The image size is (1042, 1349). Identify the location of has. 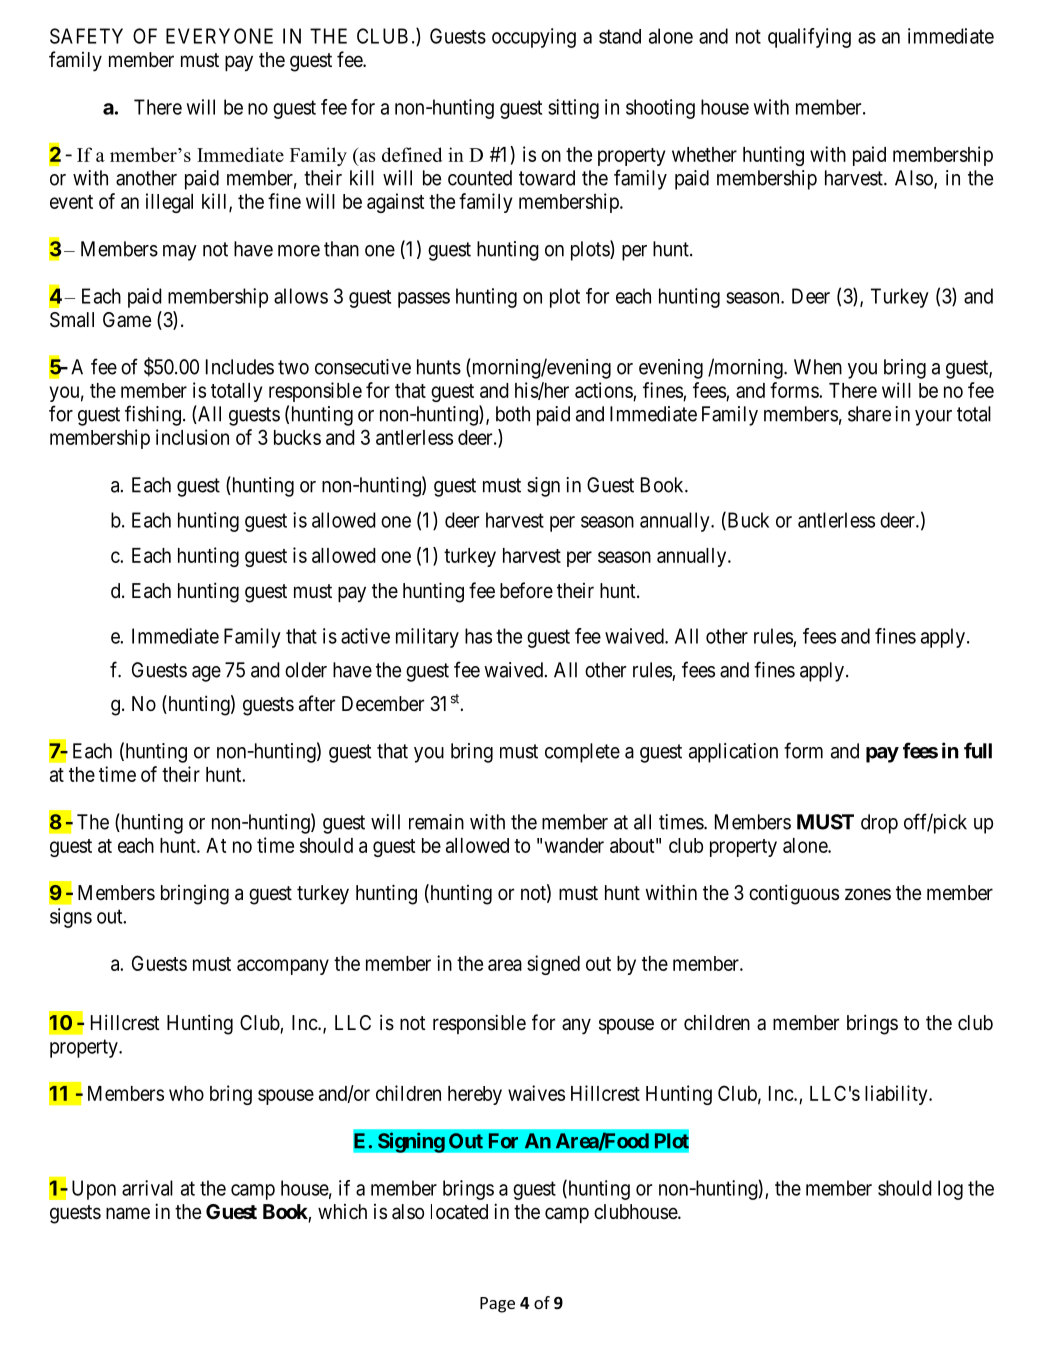
(478, 636).
